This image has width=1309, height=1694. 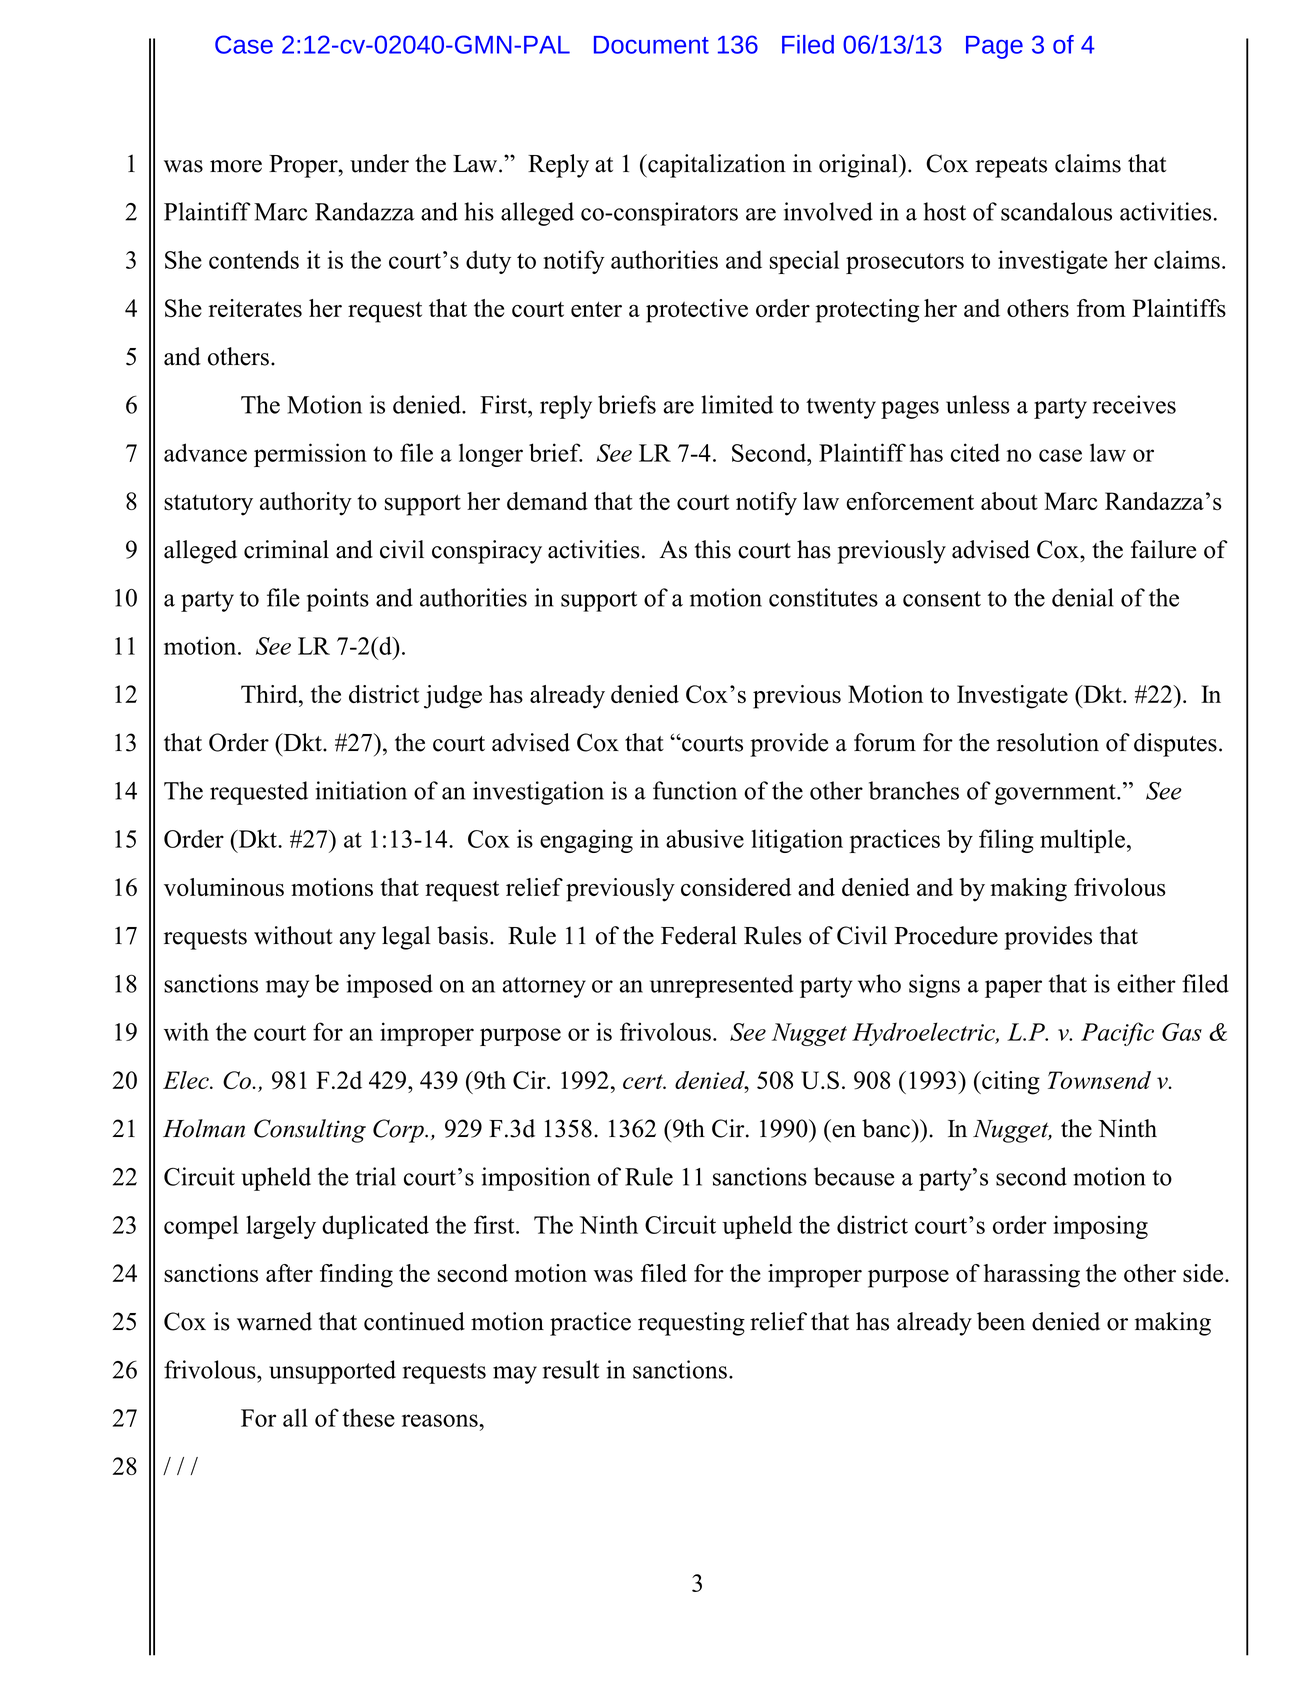 What do you see at coordinates (1099, 1080) in the image?
I see `Townsend` at bounding box center [1099, 1080].
